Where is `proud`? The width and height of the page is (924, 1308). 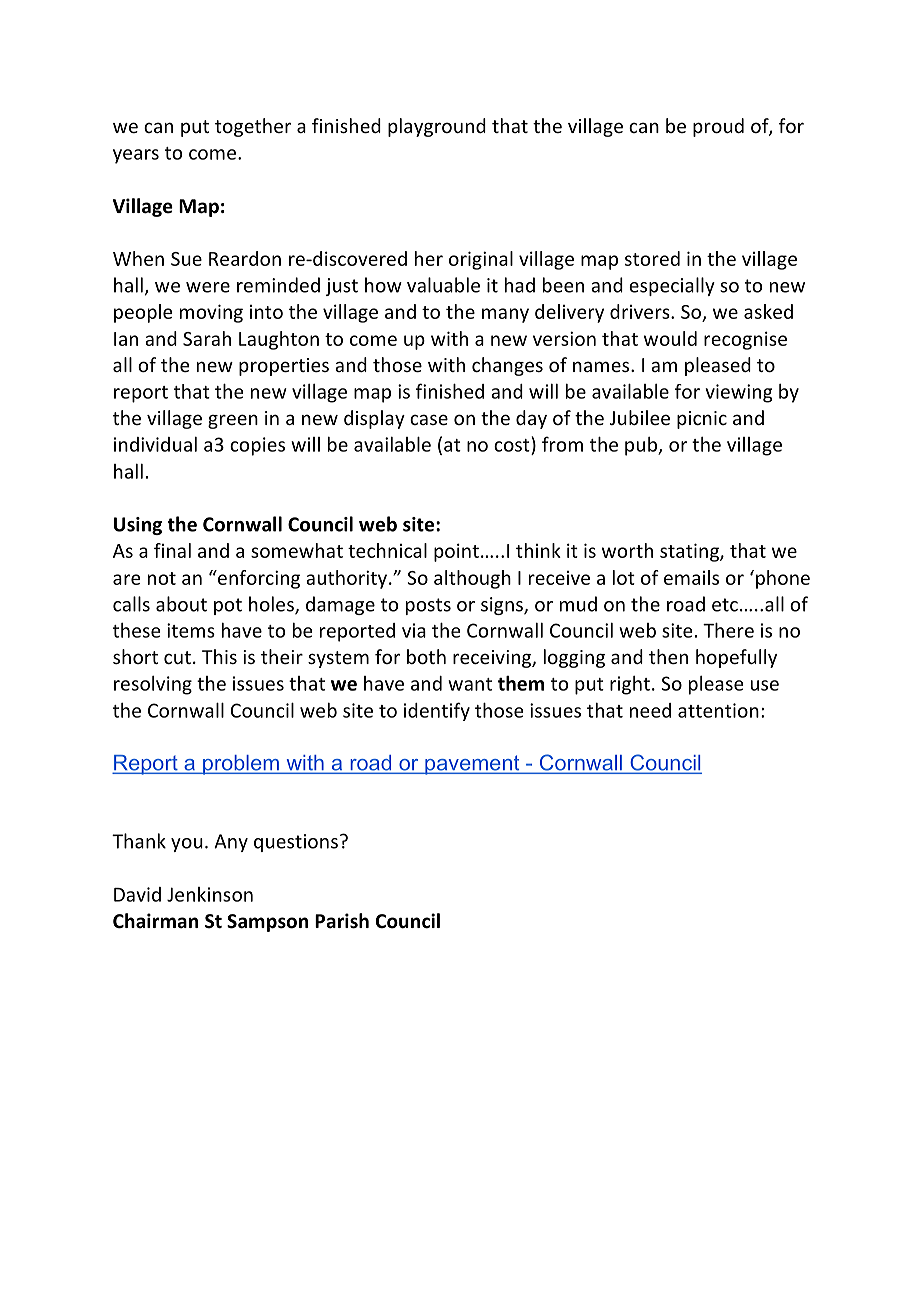
proud is located at coordinates (718, 127).
